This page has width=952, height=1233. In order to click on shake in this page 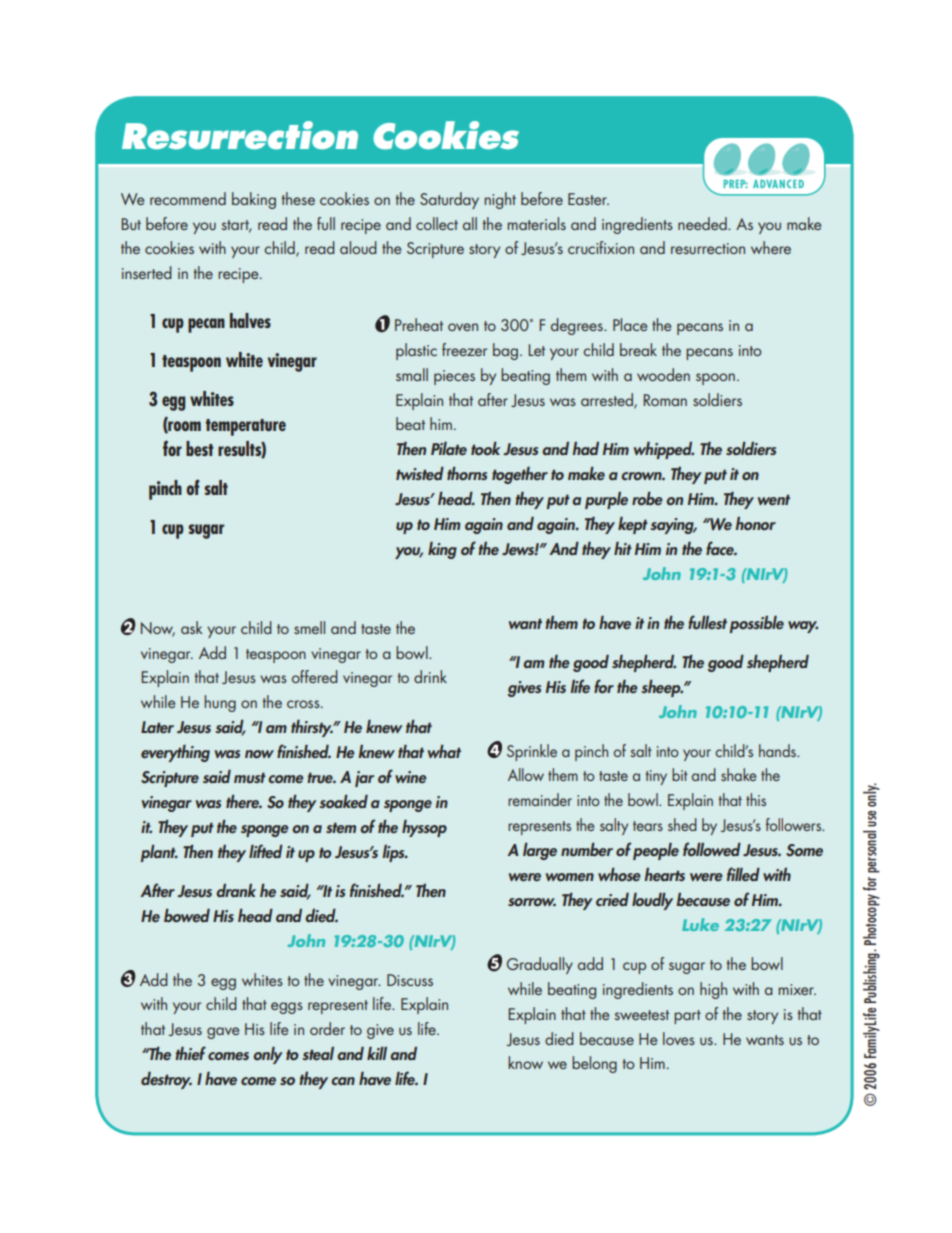, I will do `click(739, 774)`.
